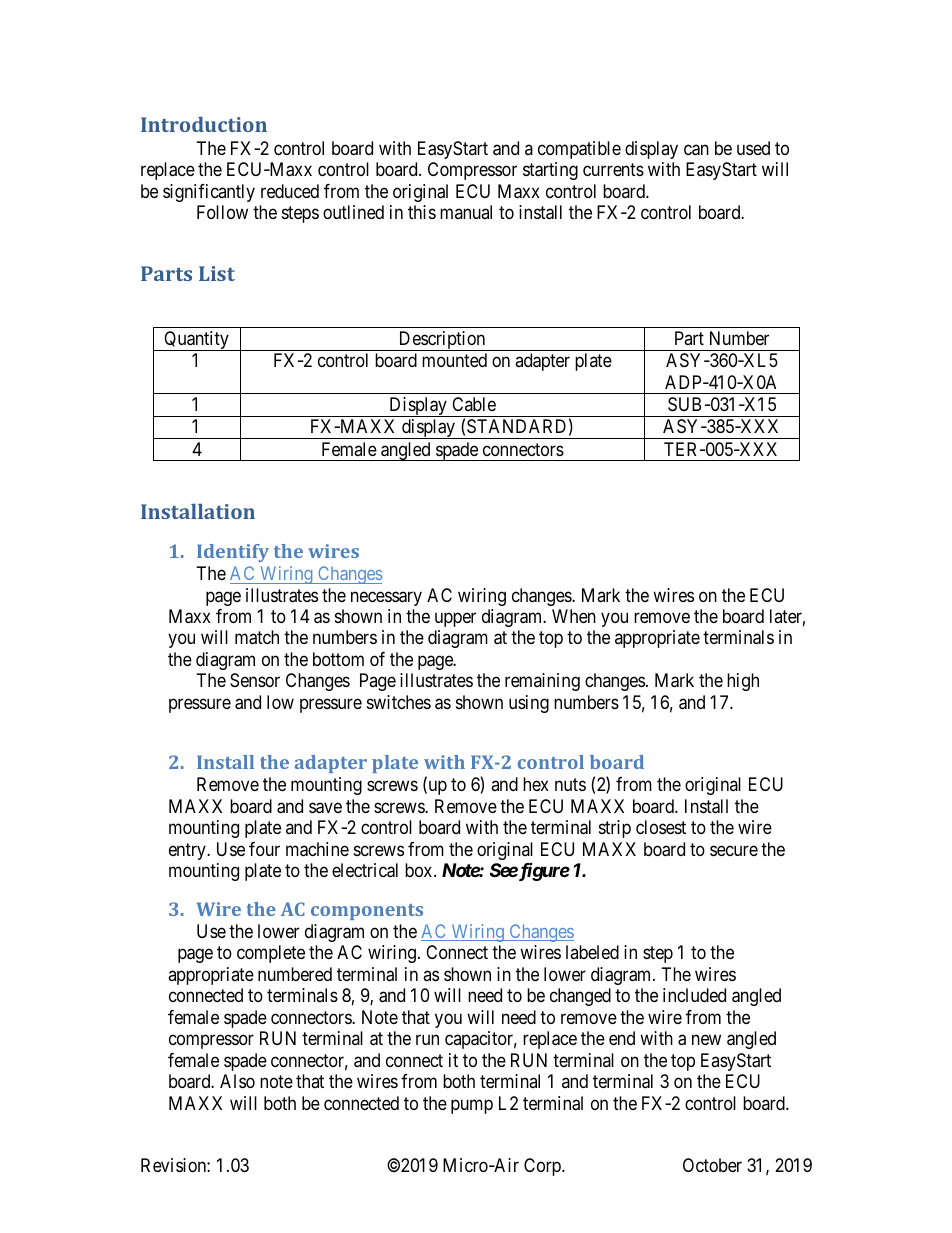 The image size is (952, 1233). What do you see at coordinates (574, 616) in the page?
I see `When` at bounding box center [574, 616].
